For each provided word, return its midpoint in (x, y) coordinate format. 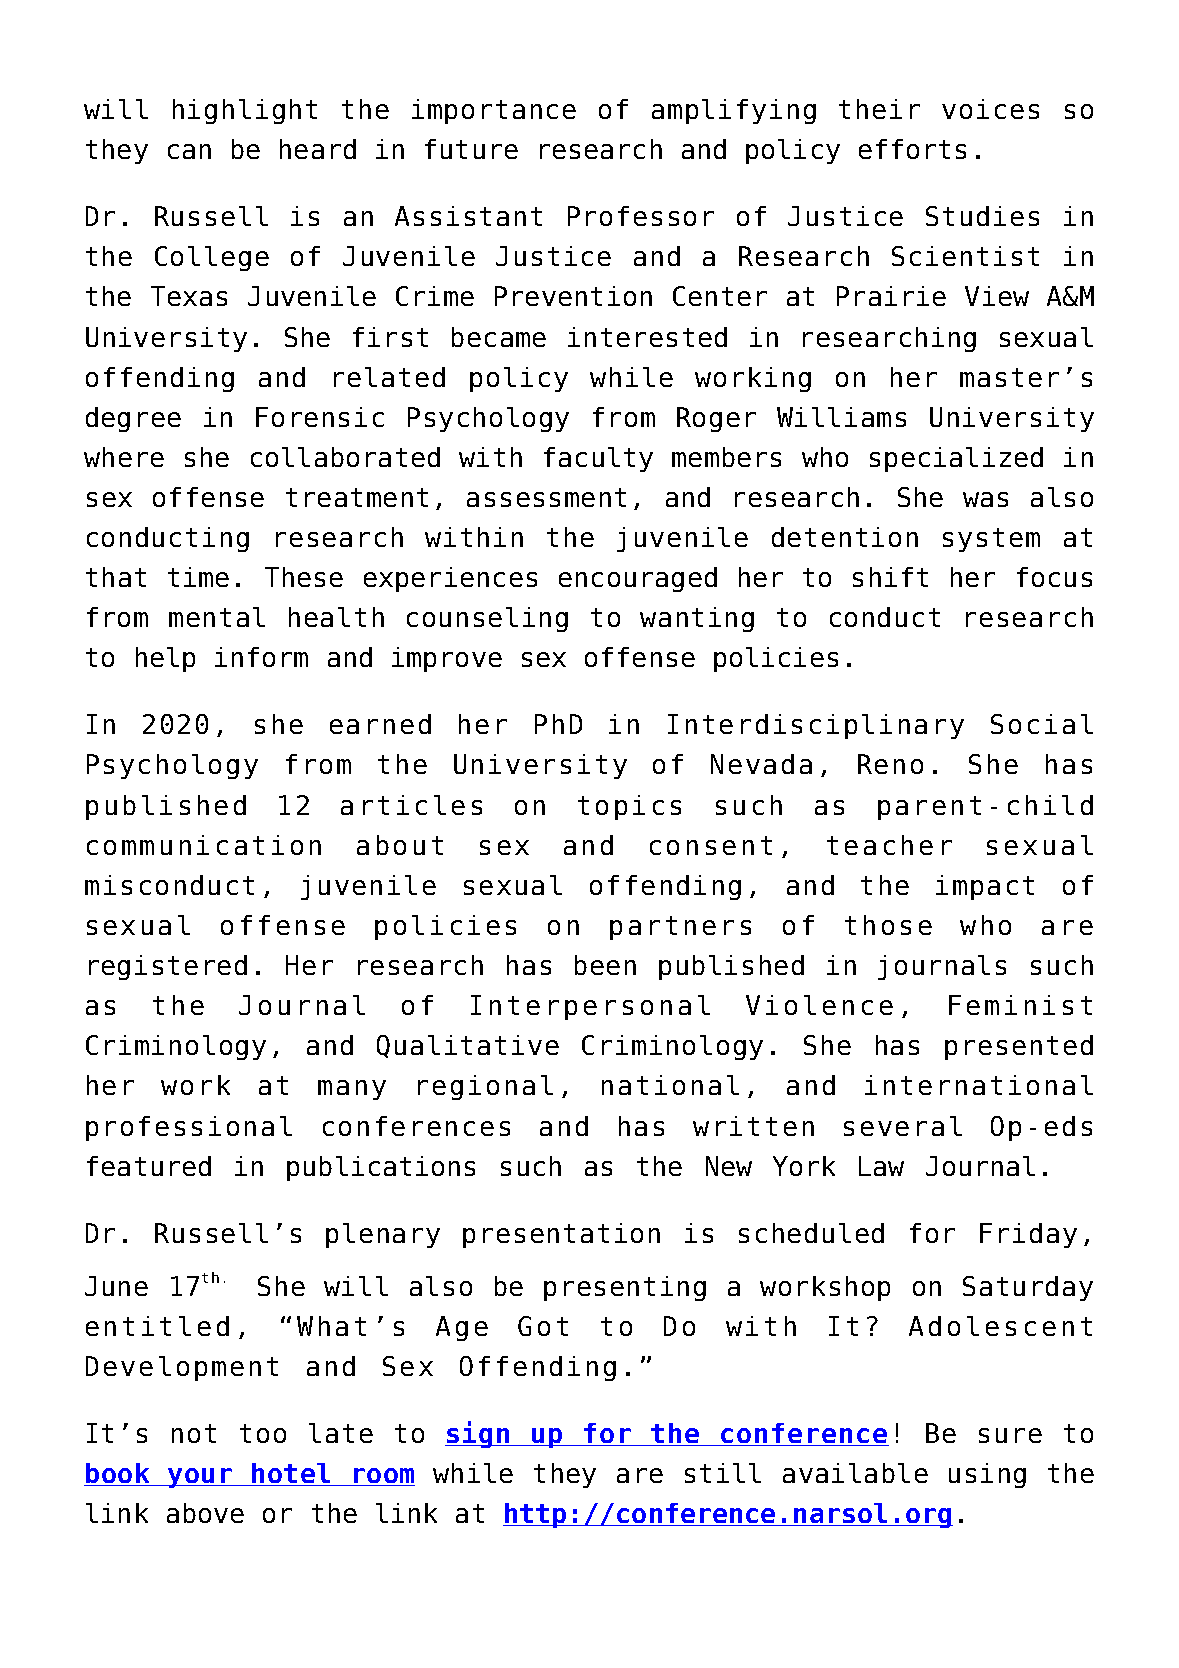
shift (890, 577)
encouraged (638, 579)
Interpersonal (590, 1007)
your (200, 1478)
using (987, 1475)
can (189, 151)
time (198, 577)
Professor (641, 216)
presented (1019, 1047)
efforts (912, 149)
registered (168, 967)
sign (478, 1434)
